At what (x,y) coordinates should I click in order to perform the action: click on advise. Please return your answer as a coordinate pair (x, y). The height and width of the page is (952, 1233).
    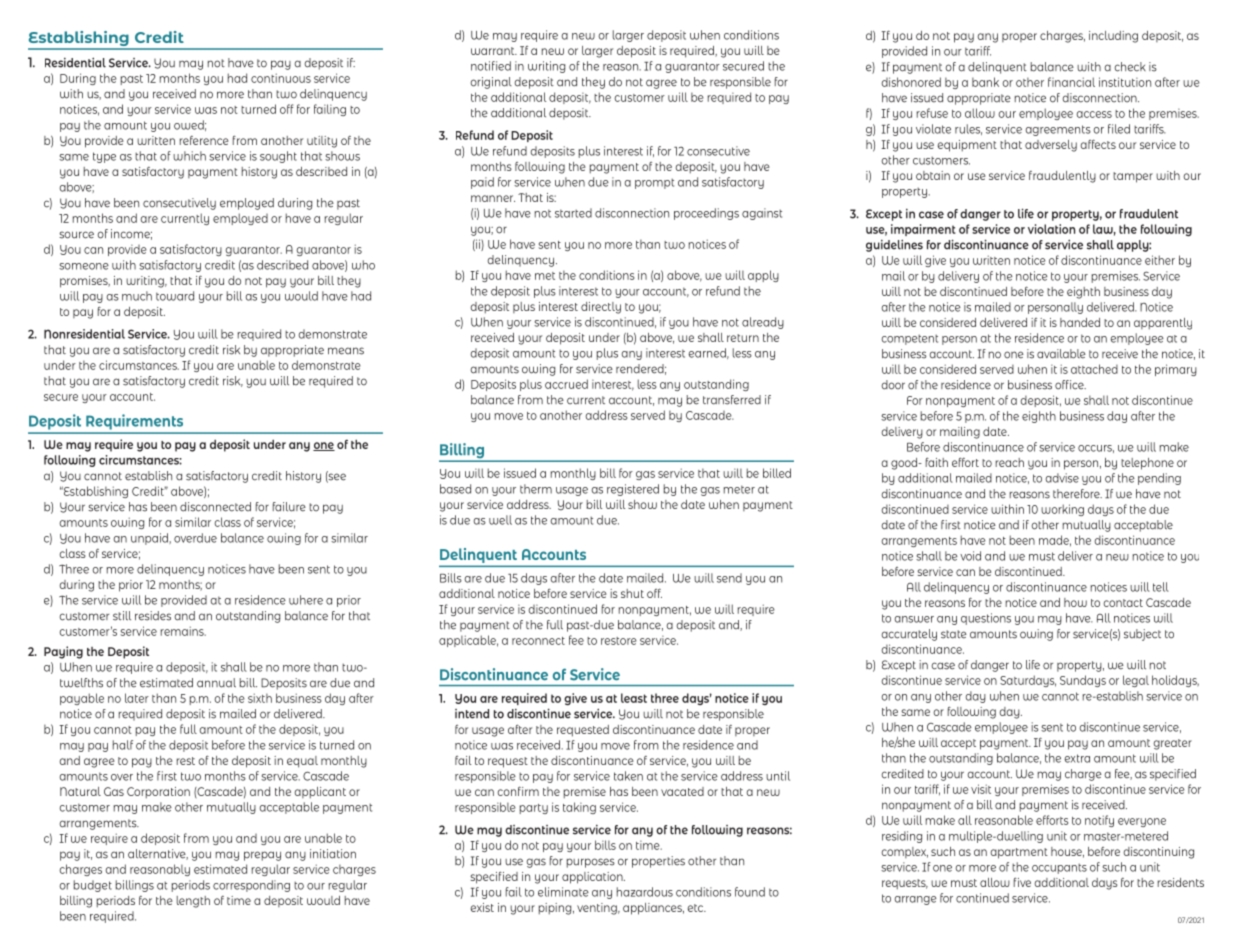
    Looking at the image, I should click on (1062, 478).
